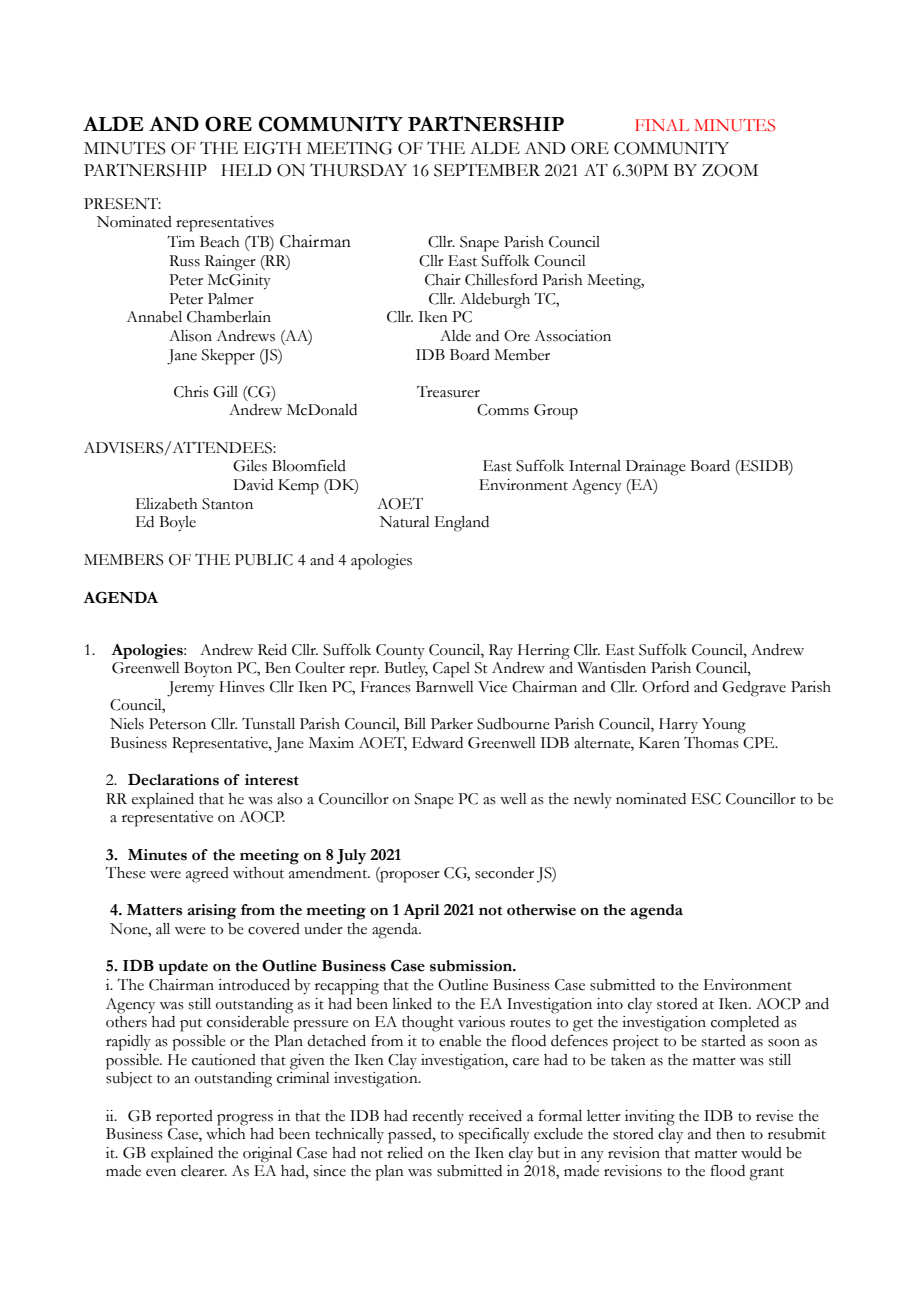 This document has width=924, height=1308. I want to click on HELD, so click(246, 170).
